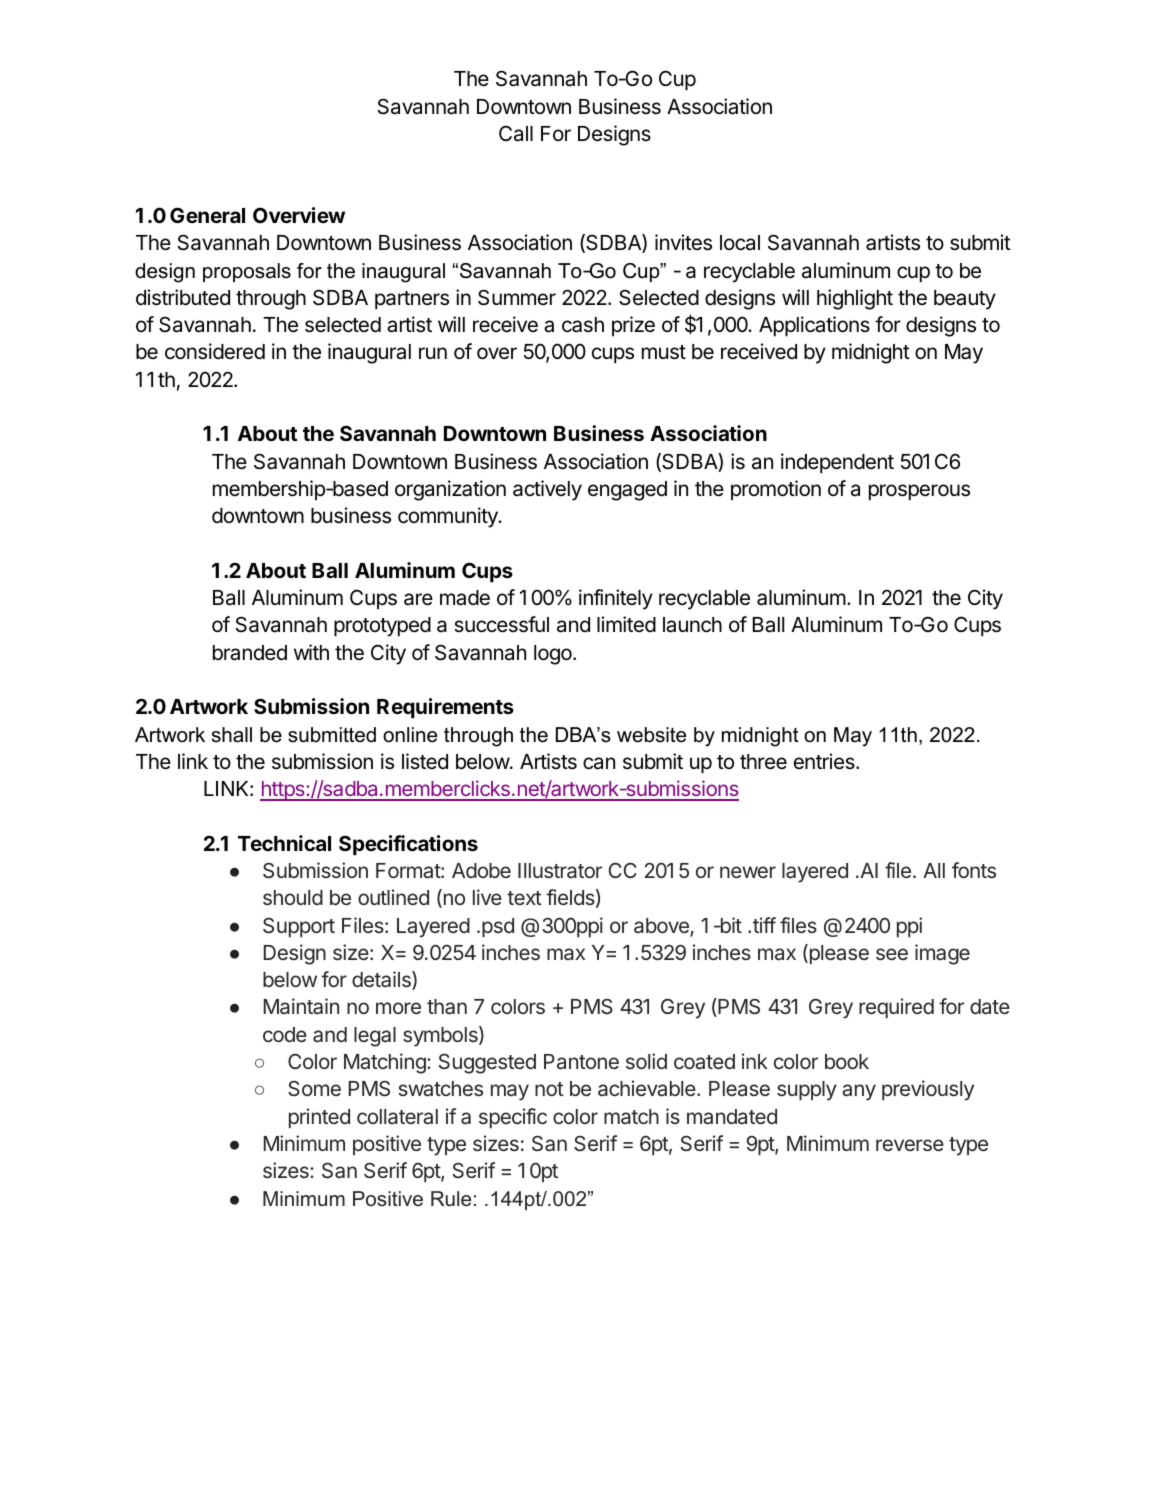 This page has height=1486, width=1149. I want to click on not, so click(549, 1089).
